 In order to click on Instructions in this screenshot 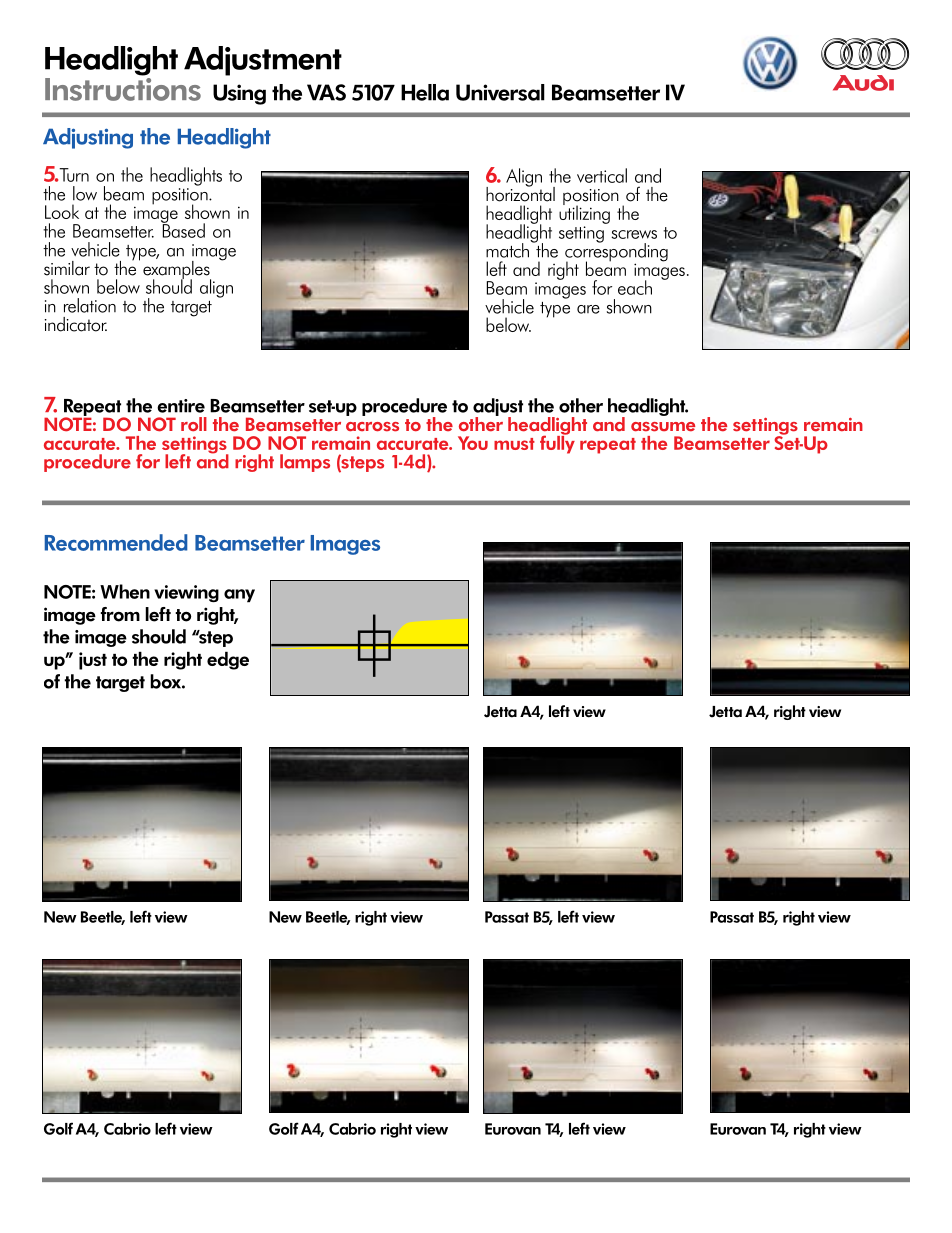, I will do `click(123, 88)`.
